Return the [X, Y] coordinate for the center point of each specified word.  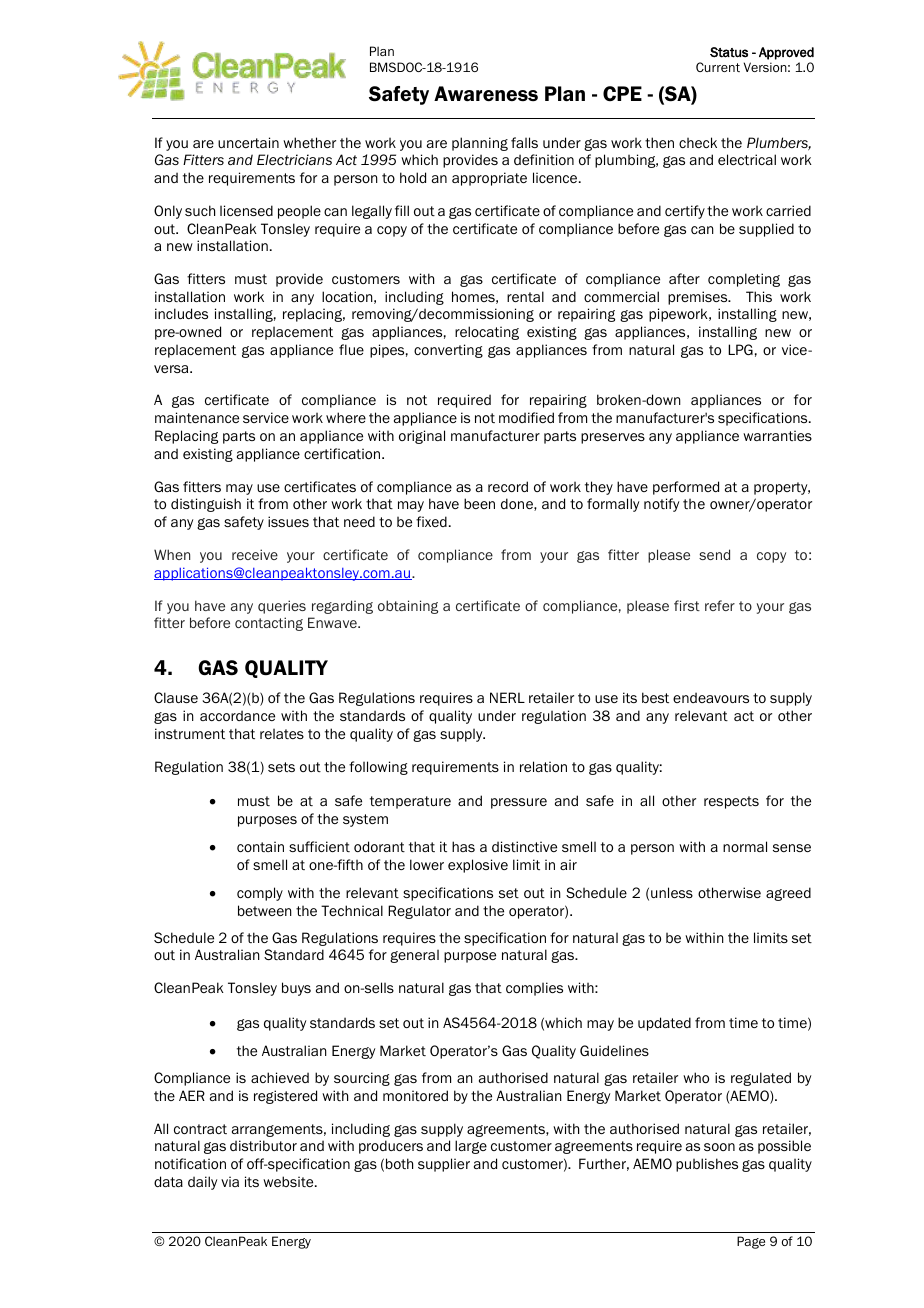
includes [181, 313]
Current [718, 67]
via [230, 1181]
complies [534, 989]
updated [664, 1024]
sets [281, 767]
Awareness [486, 94]
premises [699, 298]
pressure [519, 803]
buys [296, 989]
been [479, 503]
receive [255, 554]
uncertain [248, 142]
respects [731, 802]
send [714, 554]
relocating [487, 333]
